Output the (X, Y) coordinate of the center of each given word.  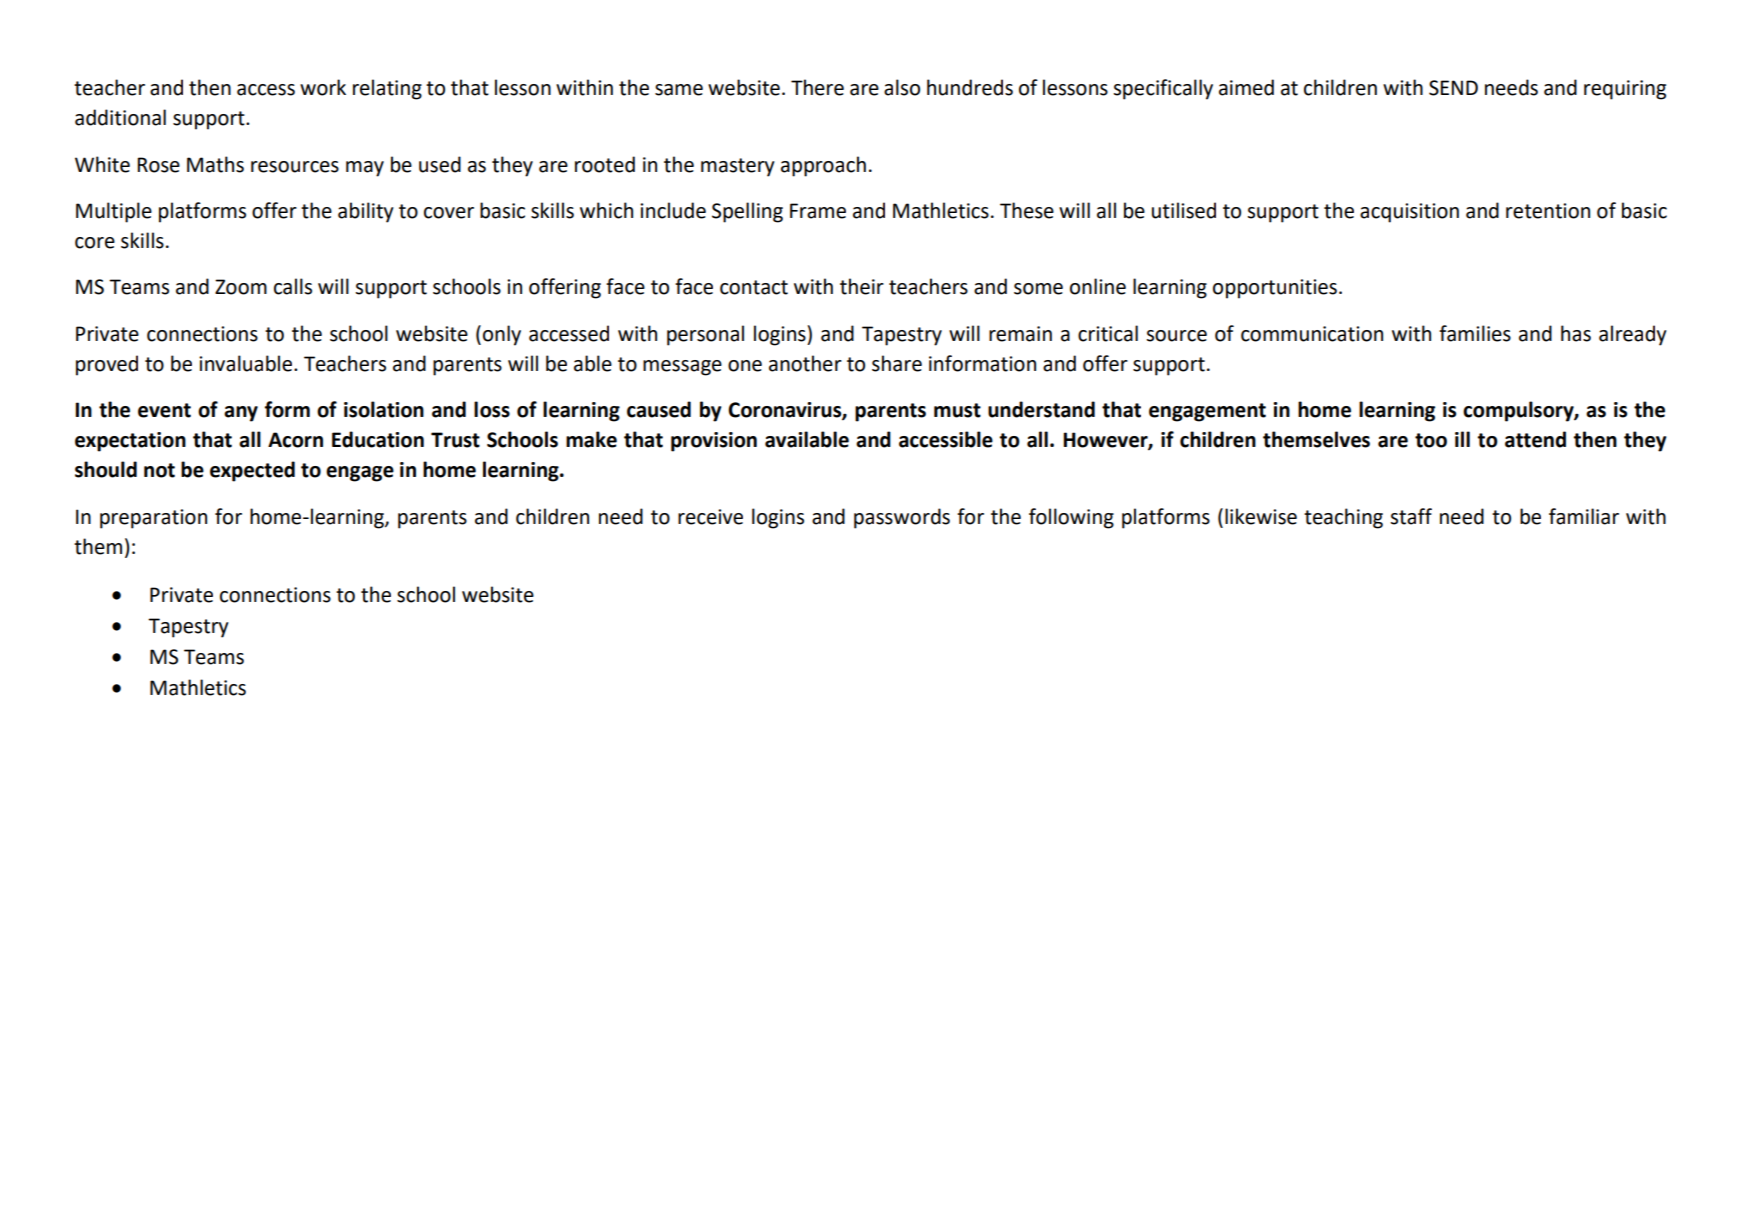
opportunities (1275, 289)
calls (293, 286)
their (862, 286)
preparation (153, 519)
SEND (1453, 88)
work (323, 87)
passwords (902, 518)
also (902, 87)
